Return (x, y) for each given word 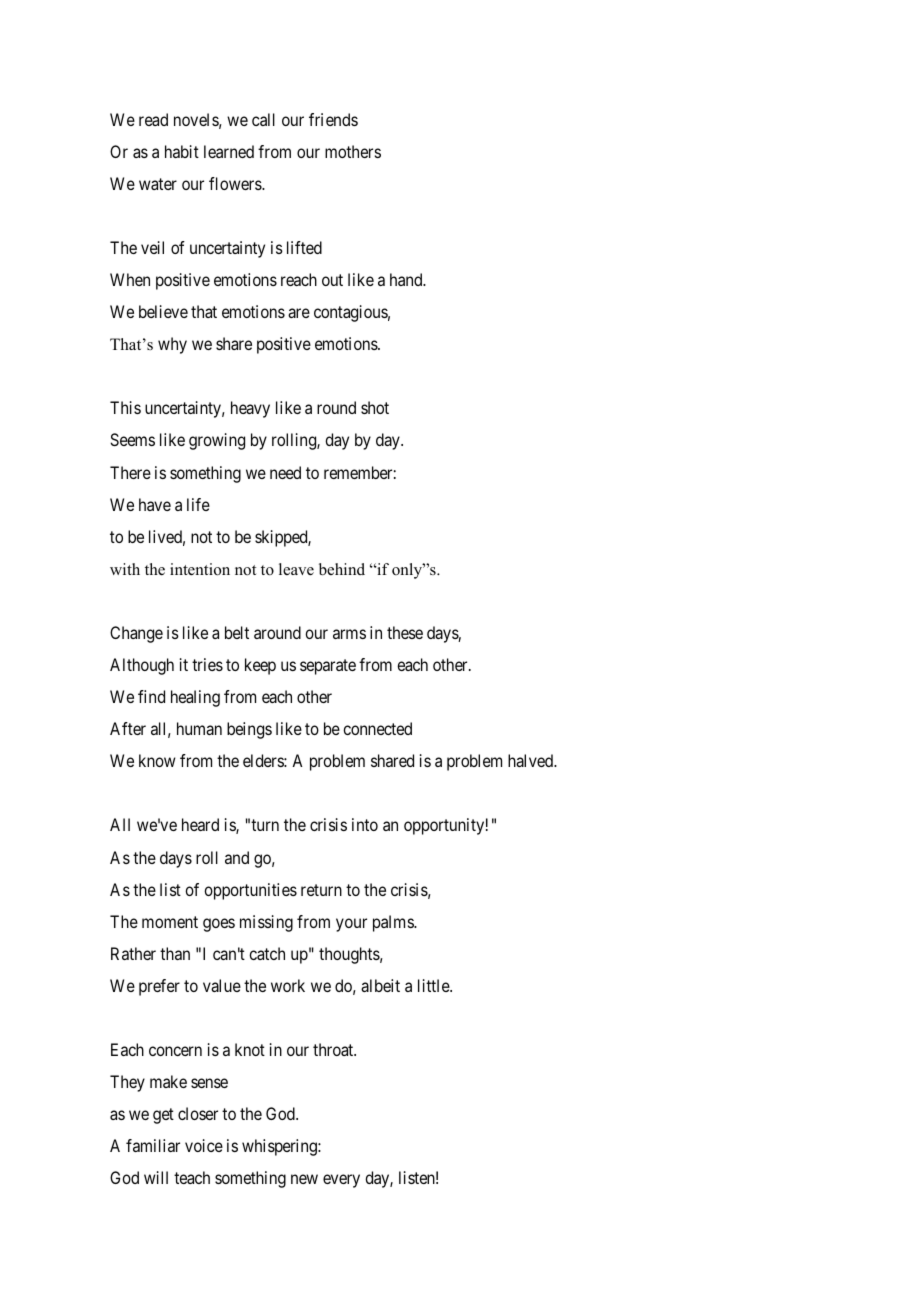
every (341, 1181)
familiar (153, 1145)
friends (333, 119)
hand (407, 279)
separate (328, 667)
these (405, 632)
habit (182, 151)
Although (142, 666)
